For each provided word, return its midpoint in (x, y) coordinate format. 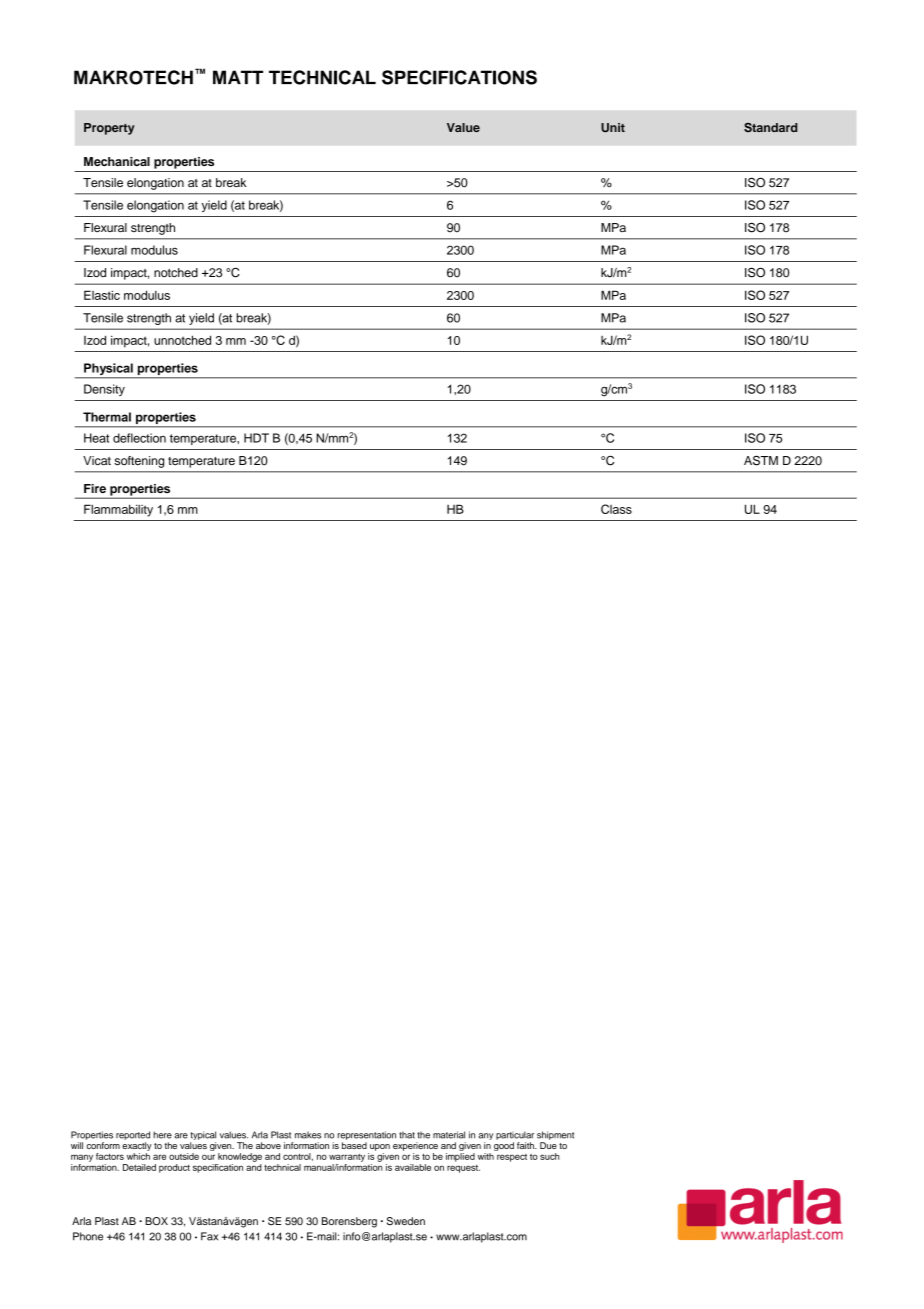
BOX (156, 1221)
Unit (613, 128)
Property (109, 129)
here (162, 1135)
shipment (555, 1137)
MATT (238, 77)
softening (139, 462)
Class (616, 509)
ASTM (761, 460)
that (407, 1135)
